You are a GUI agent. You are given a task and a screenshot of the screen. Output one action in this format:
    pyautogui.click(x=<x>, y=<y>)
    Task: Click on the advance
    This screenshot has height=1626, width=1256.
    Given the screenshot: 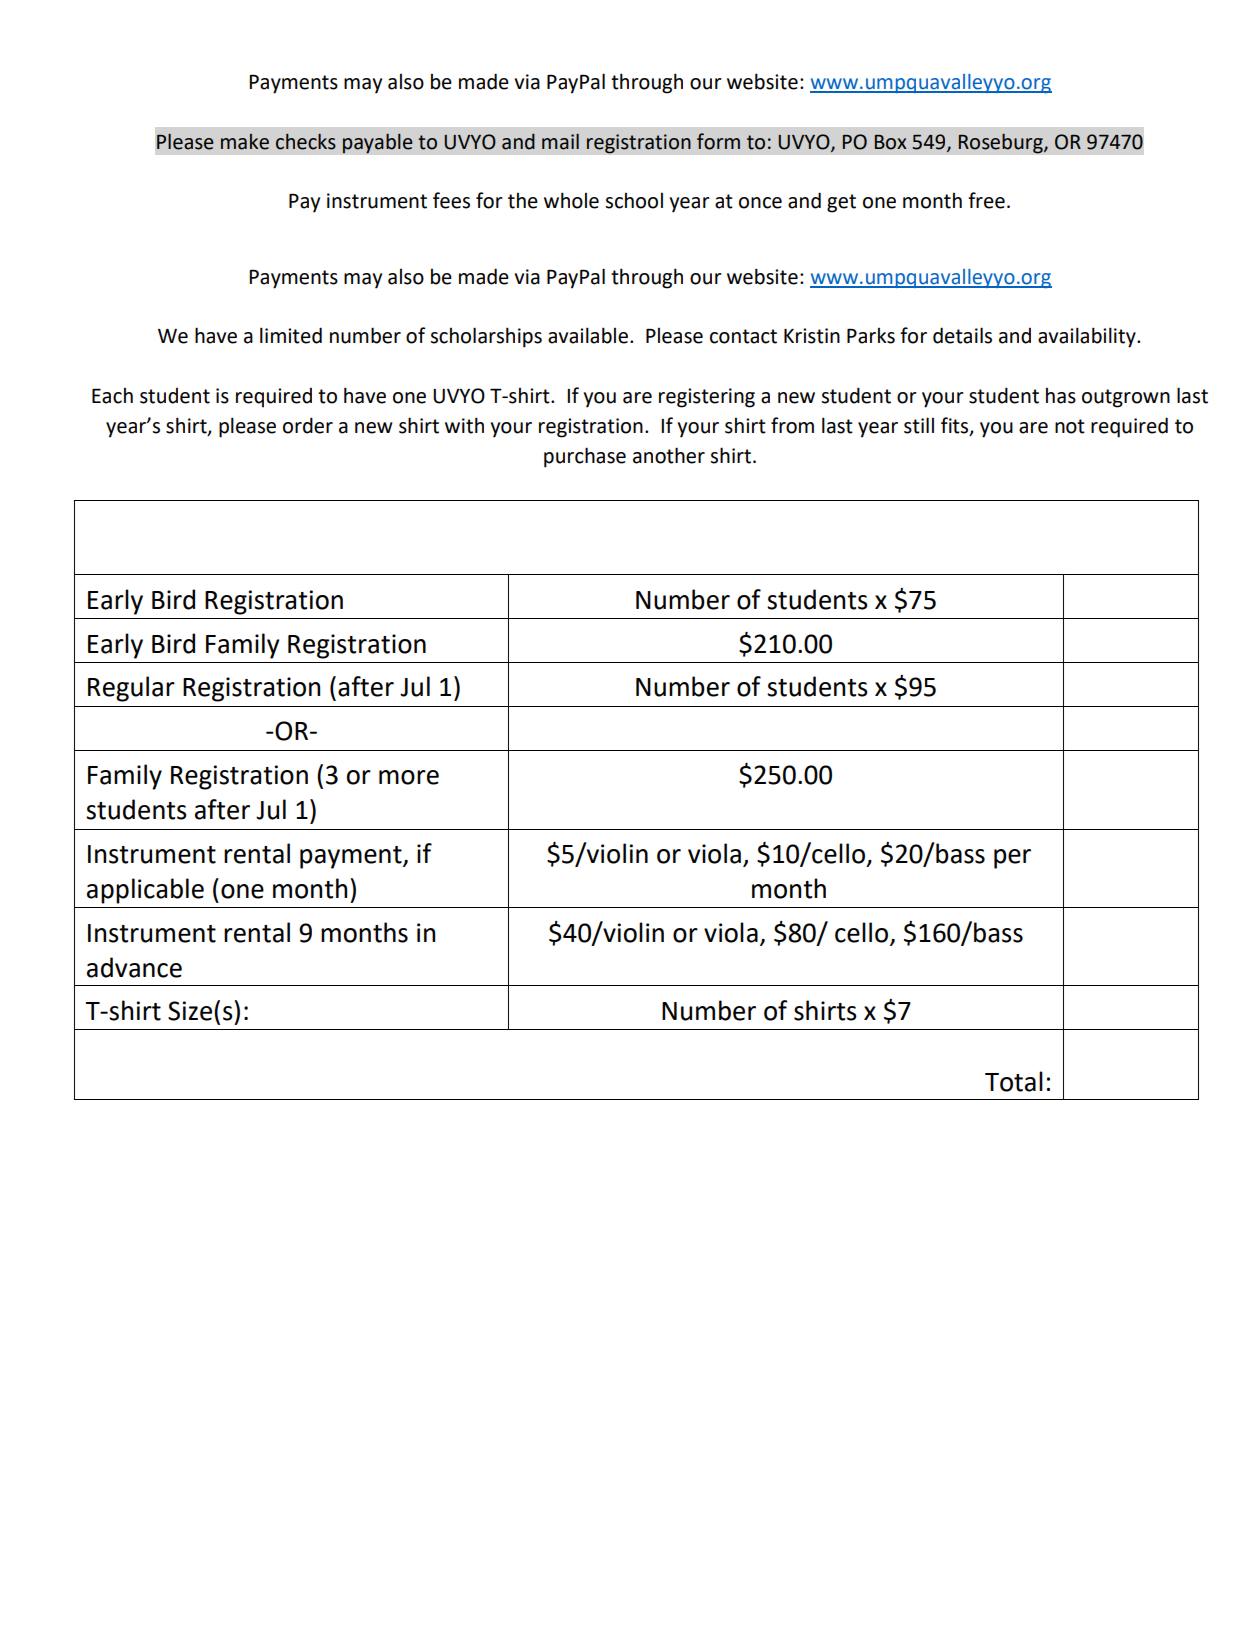 What is the action you would take?
    pyautogui.click(x=134, y=967)
